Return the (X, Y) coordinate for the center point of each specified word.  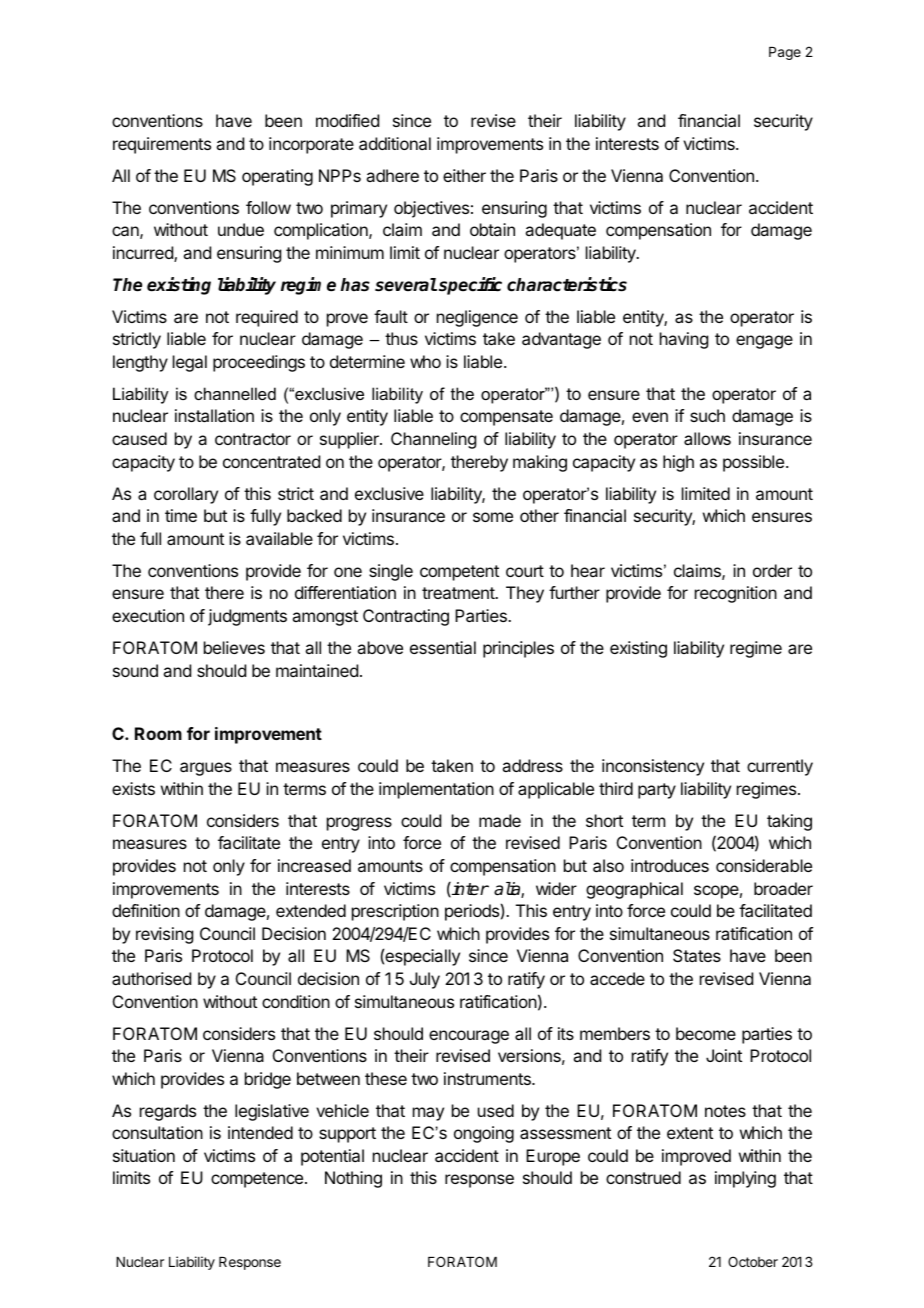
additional (395, 143)
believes (234, 647)
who (425, 361)
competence (257, 1180)
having (684, 340)
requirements (162, 145)
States (697, 955)
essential (443, 647)
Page (785, 53)
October (753, 1261)
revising (164, 935)
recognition (736, 594)
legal (190, 363)
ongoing (484, 1134)
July (425, 980)
